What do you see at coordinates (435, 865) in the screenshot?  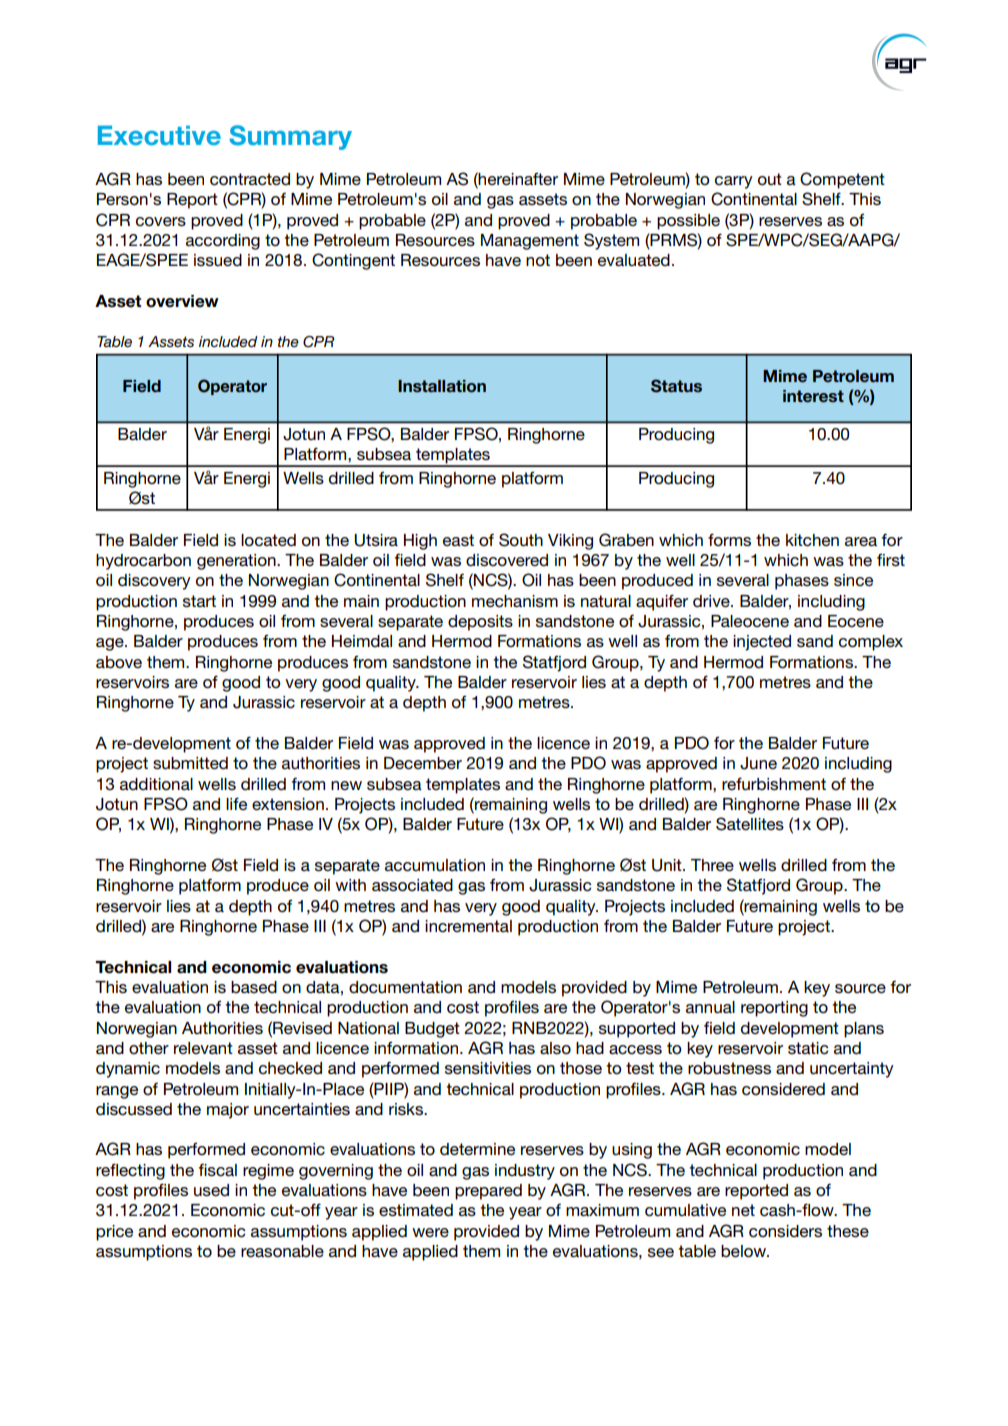 I see `accumulation` at bounding box center [435, 865].
